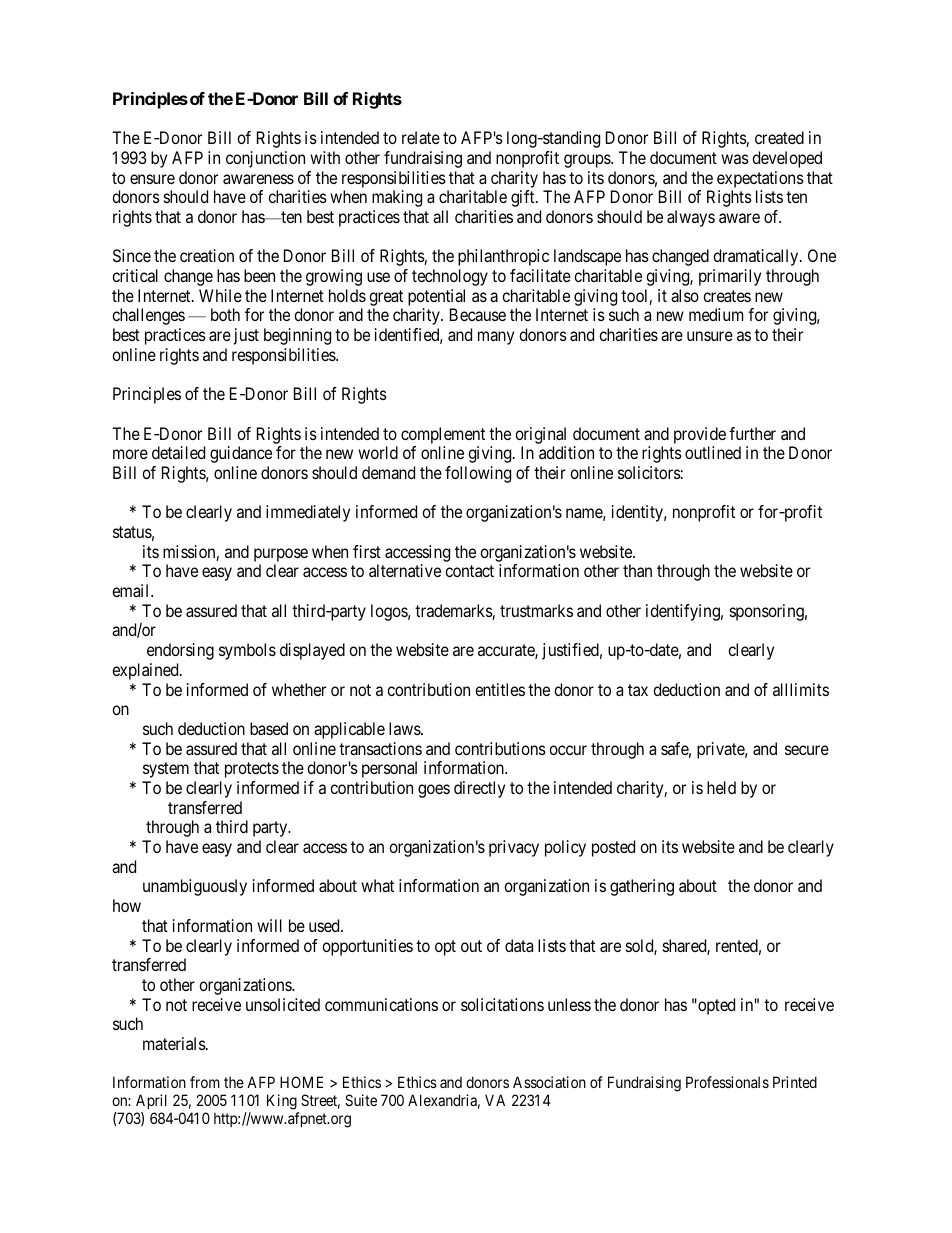  What do you see at coordinates (721, 787) in the image?
I see `held` at bounding box center [721, 787].
